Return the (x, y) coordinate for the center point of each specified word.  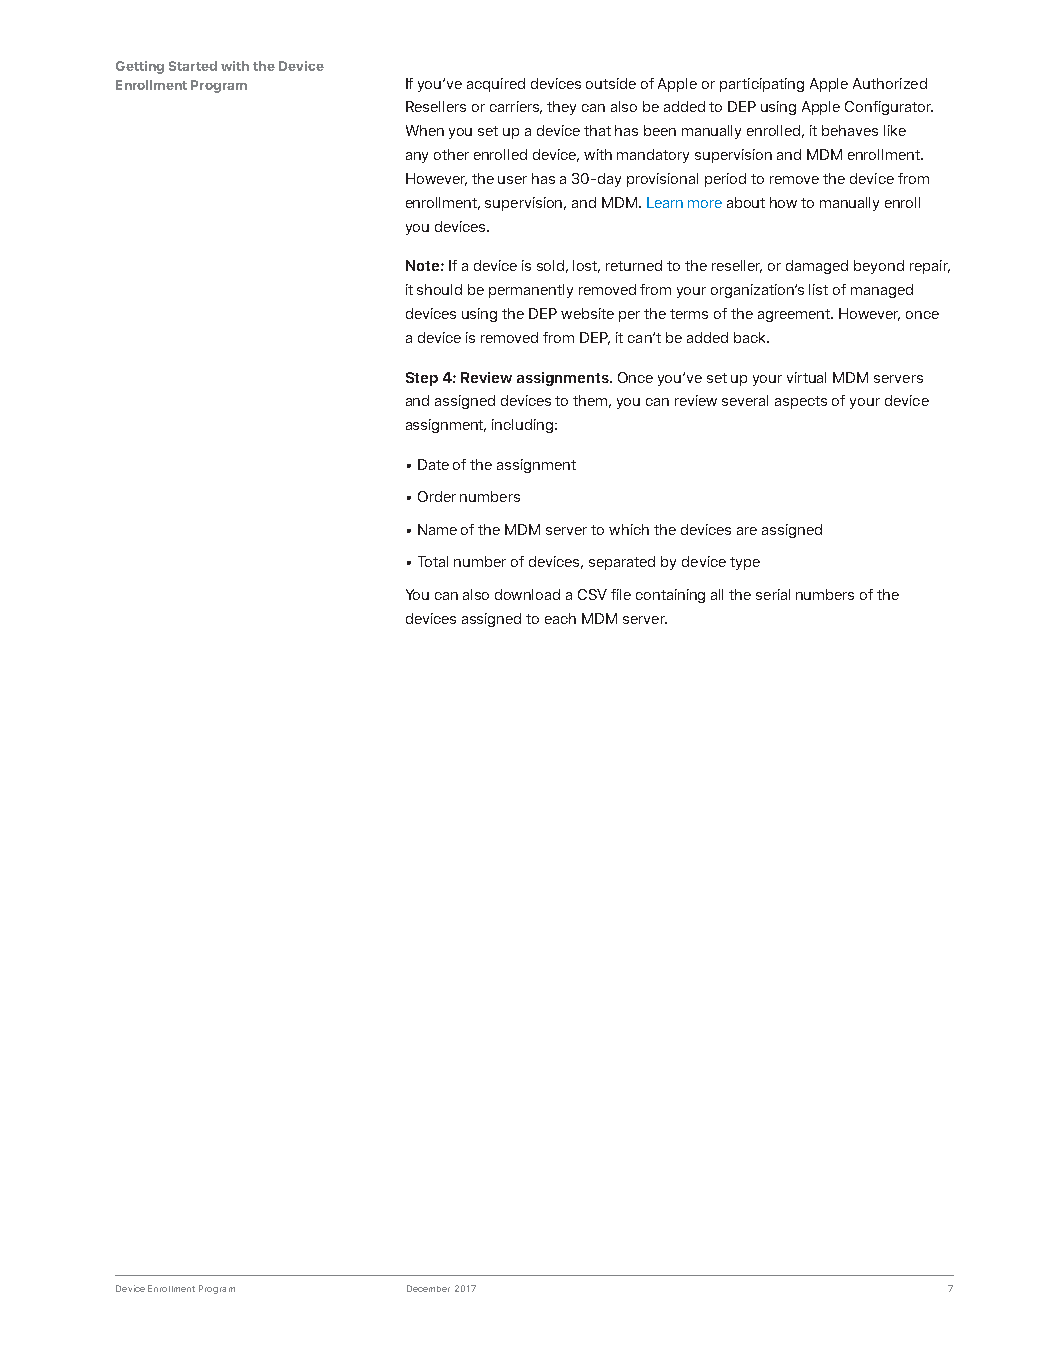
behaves (850, 130)
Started (193, 66)
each (560, 618)
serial (773, 594)
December (428, 1288)
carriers (516, 107)
